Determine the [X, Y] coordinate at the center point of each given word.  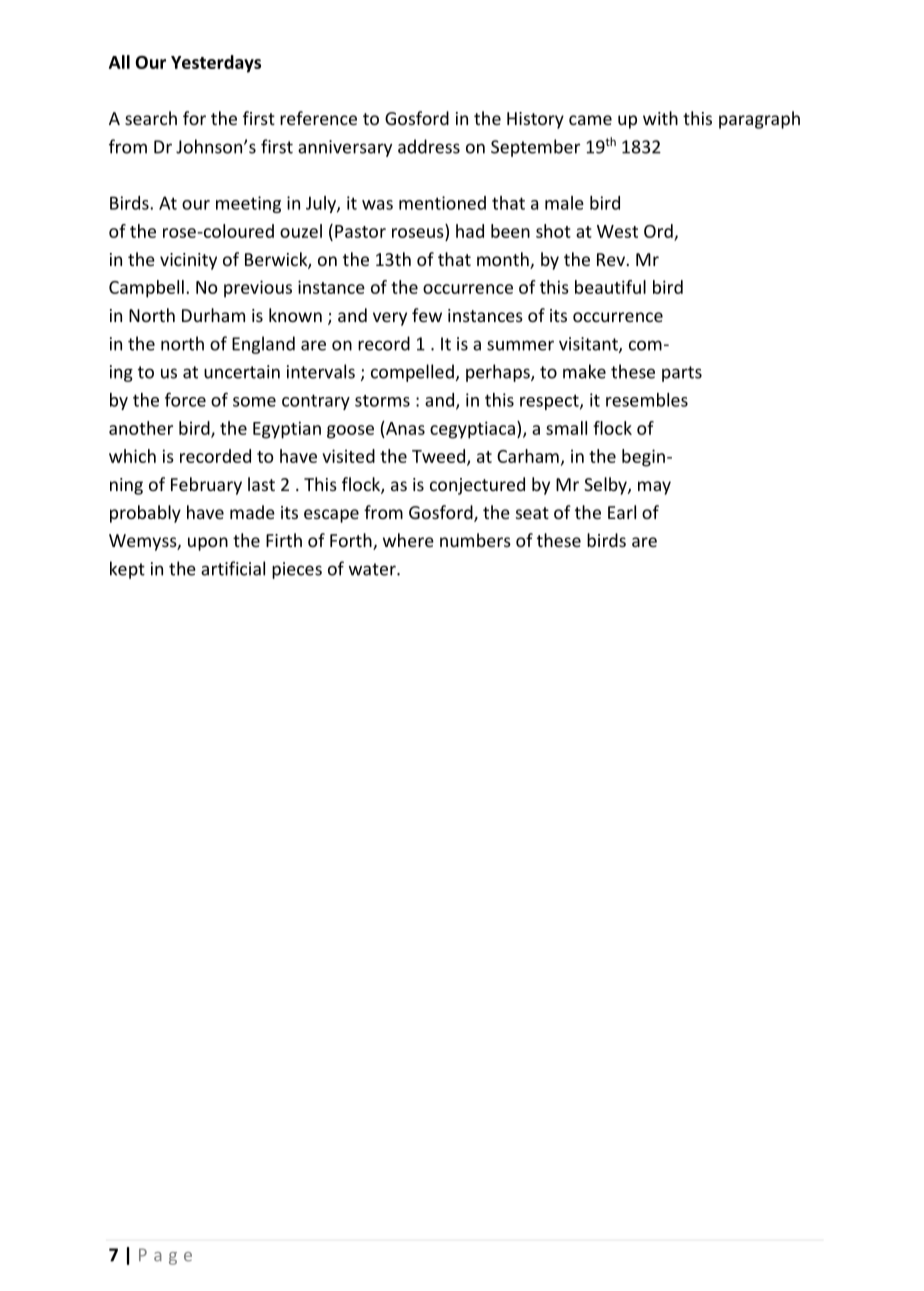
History [535, 120]
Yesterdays [216, 64]
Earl [622, 512]
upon [208, 544]
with [660, 118]
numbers [475, 540]
